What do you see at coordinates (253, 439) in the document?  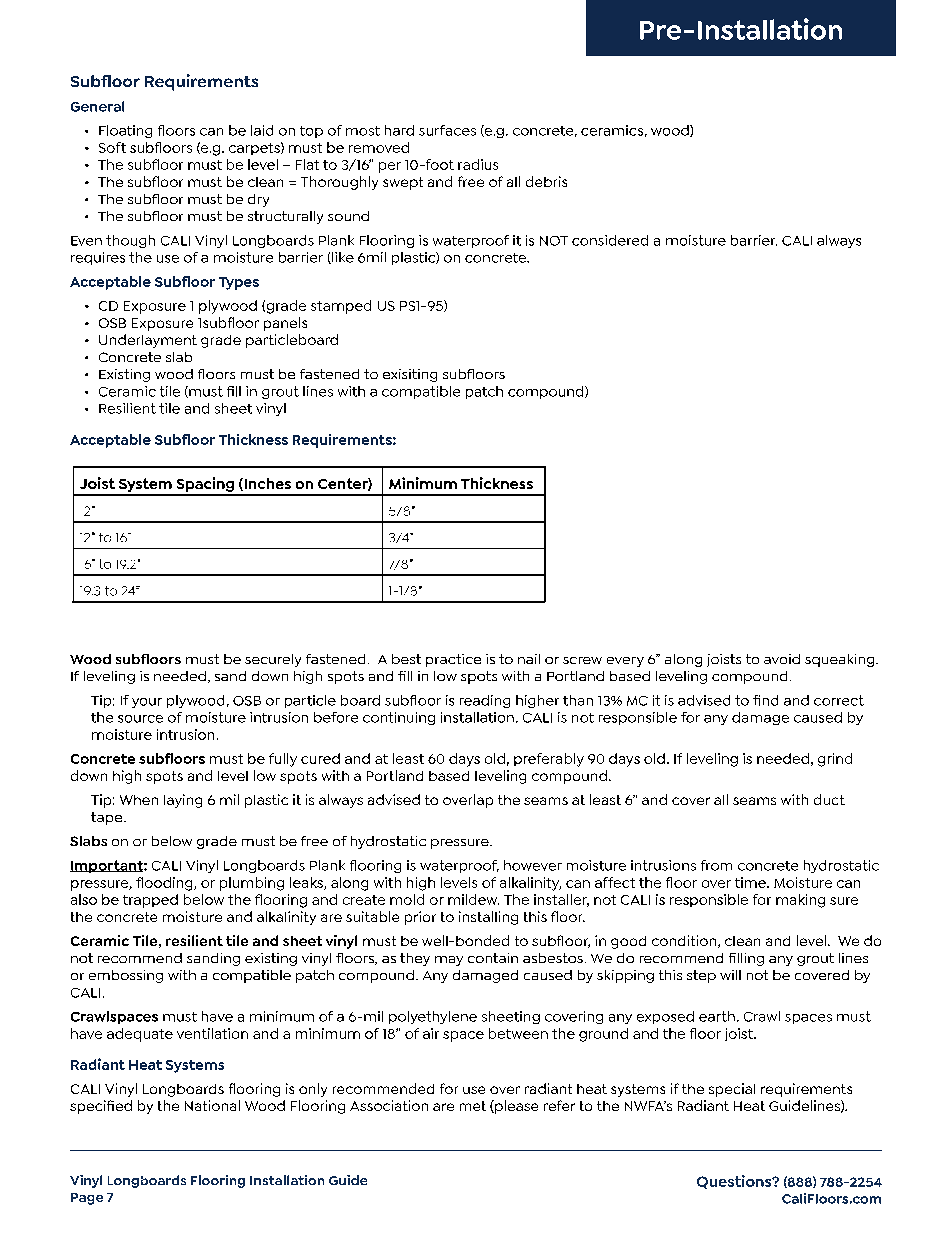 I see `Thickness` at bounding box center [253, 439].
